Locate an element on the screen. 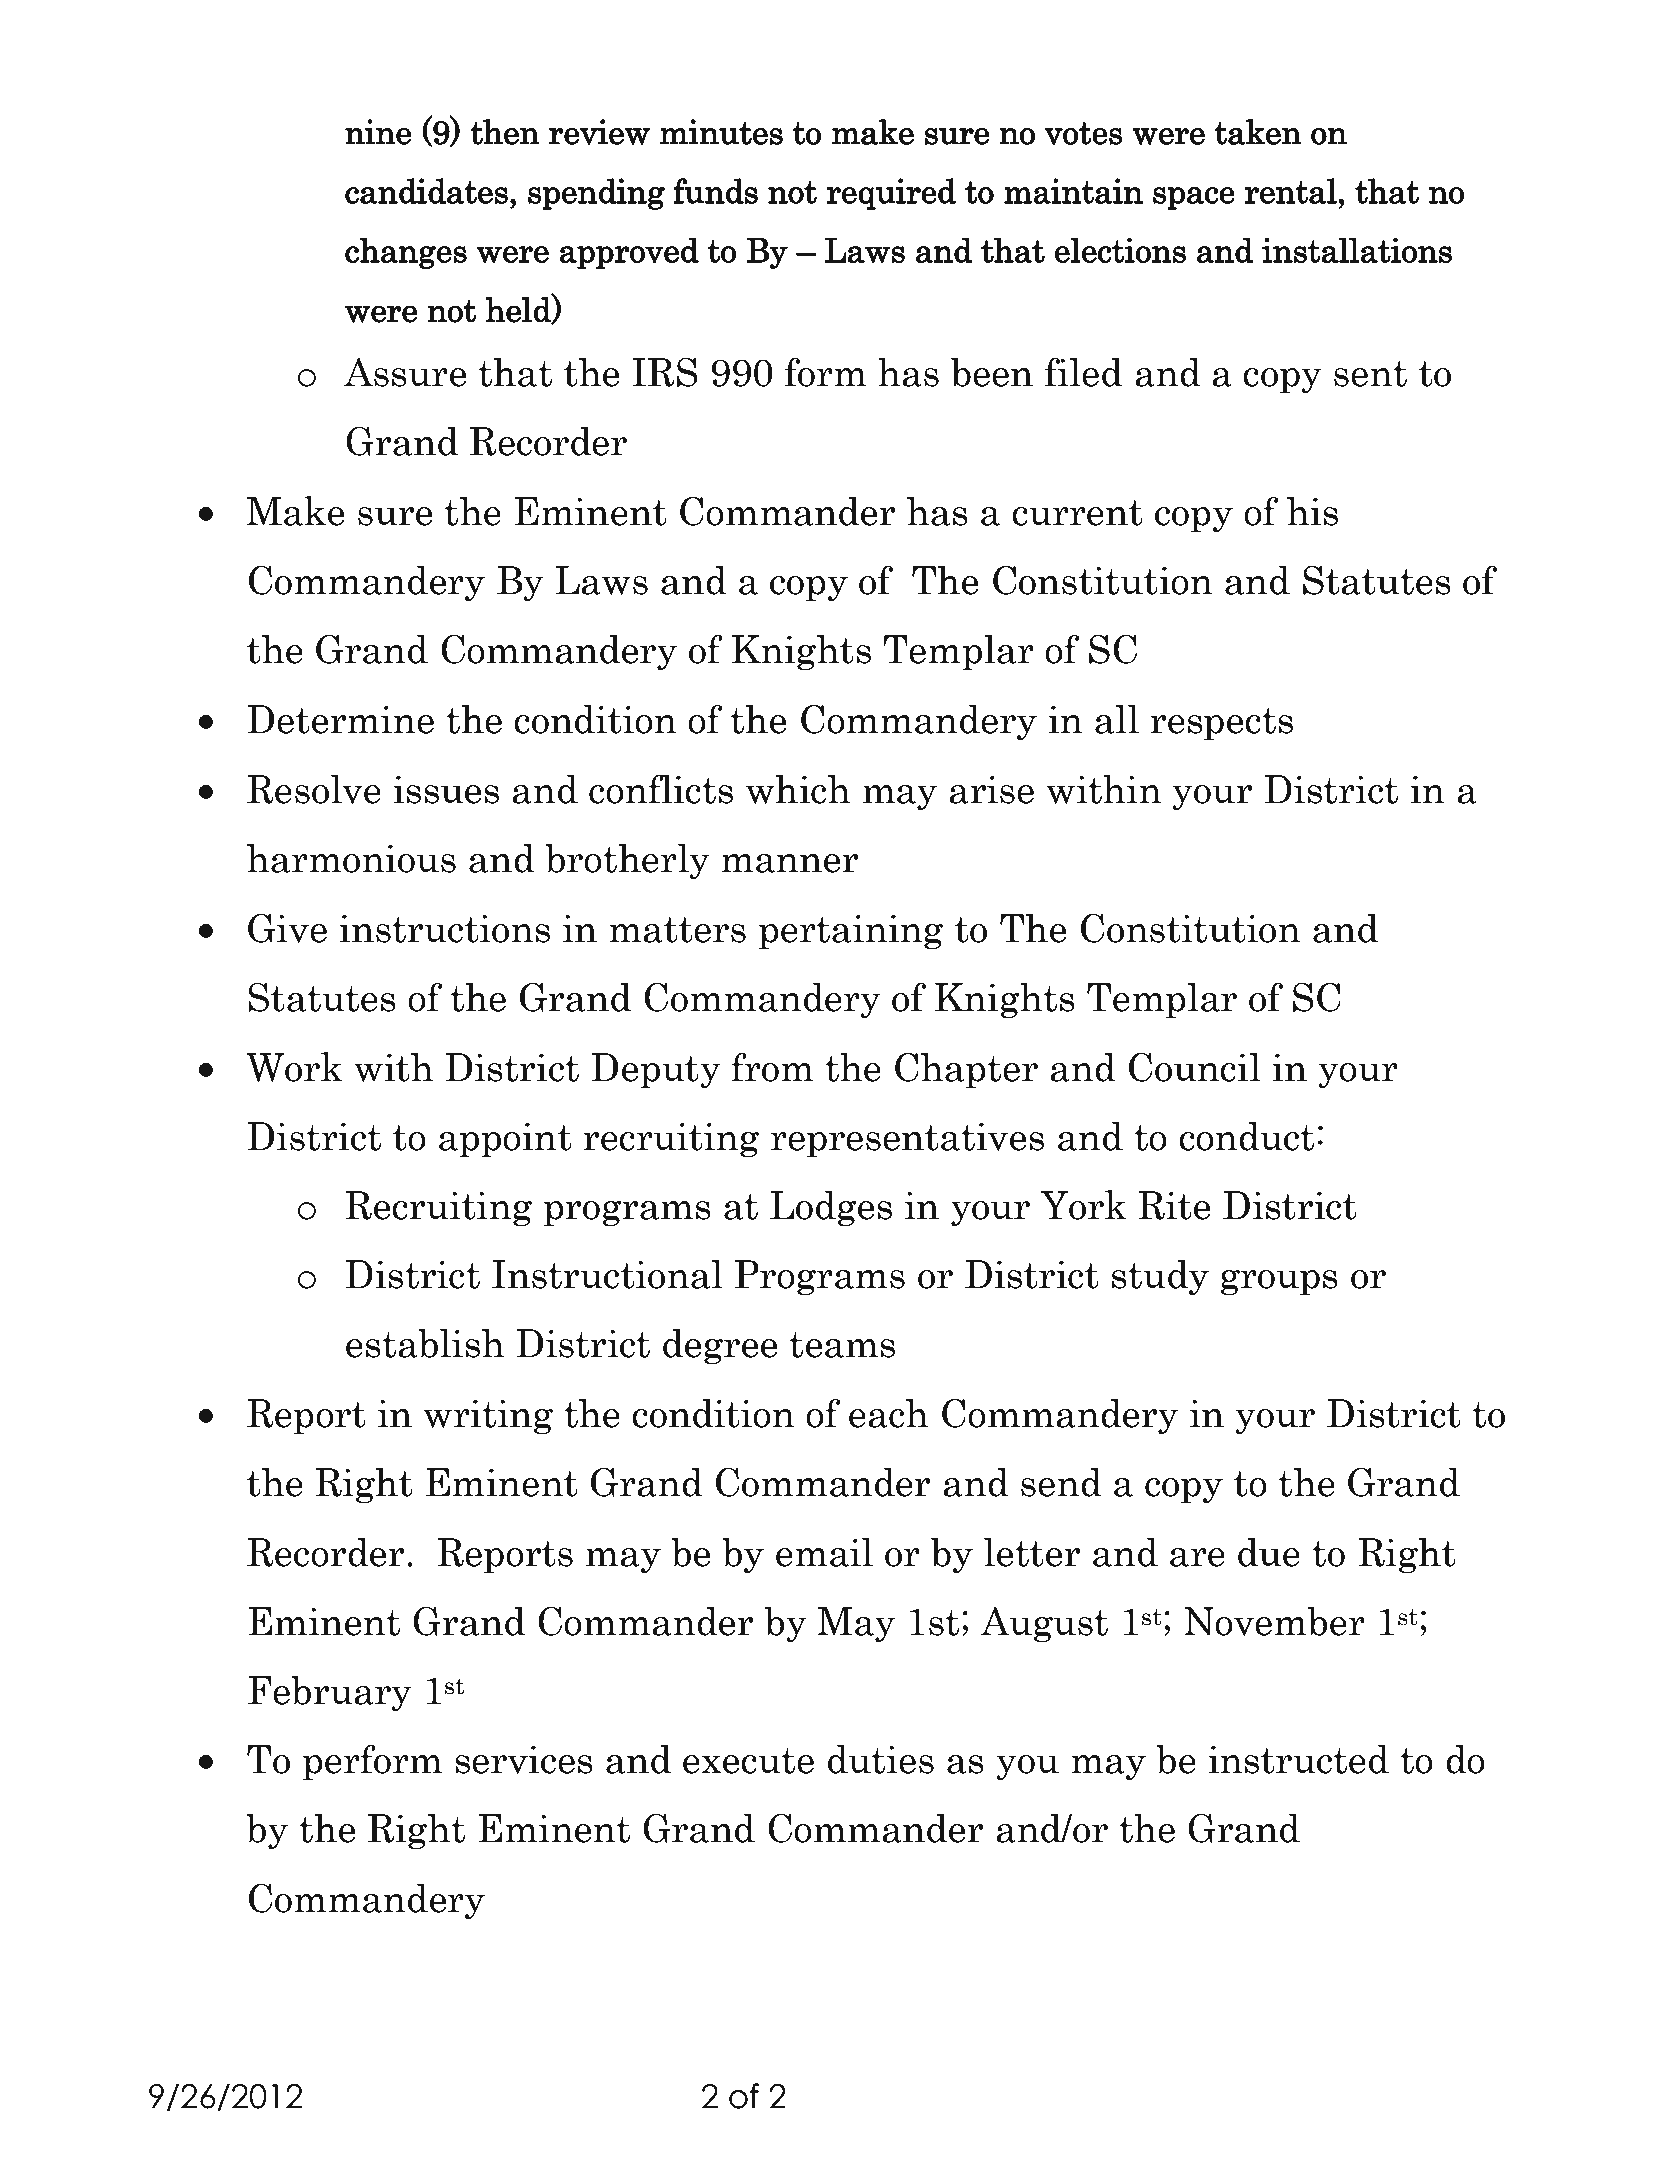 This screenshot has width=1675, height=2168. appoint is located at coordinates (505, 1140).
